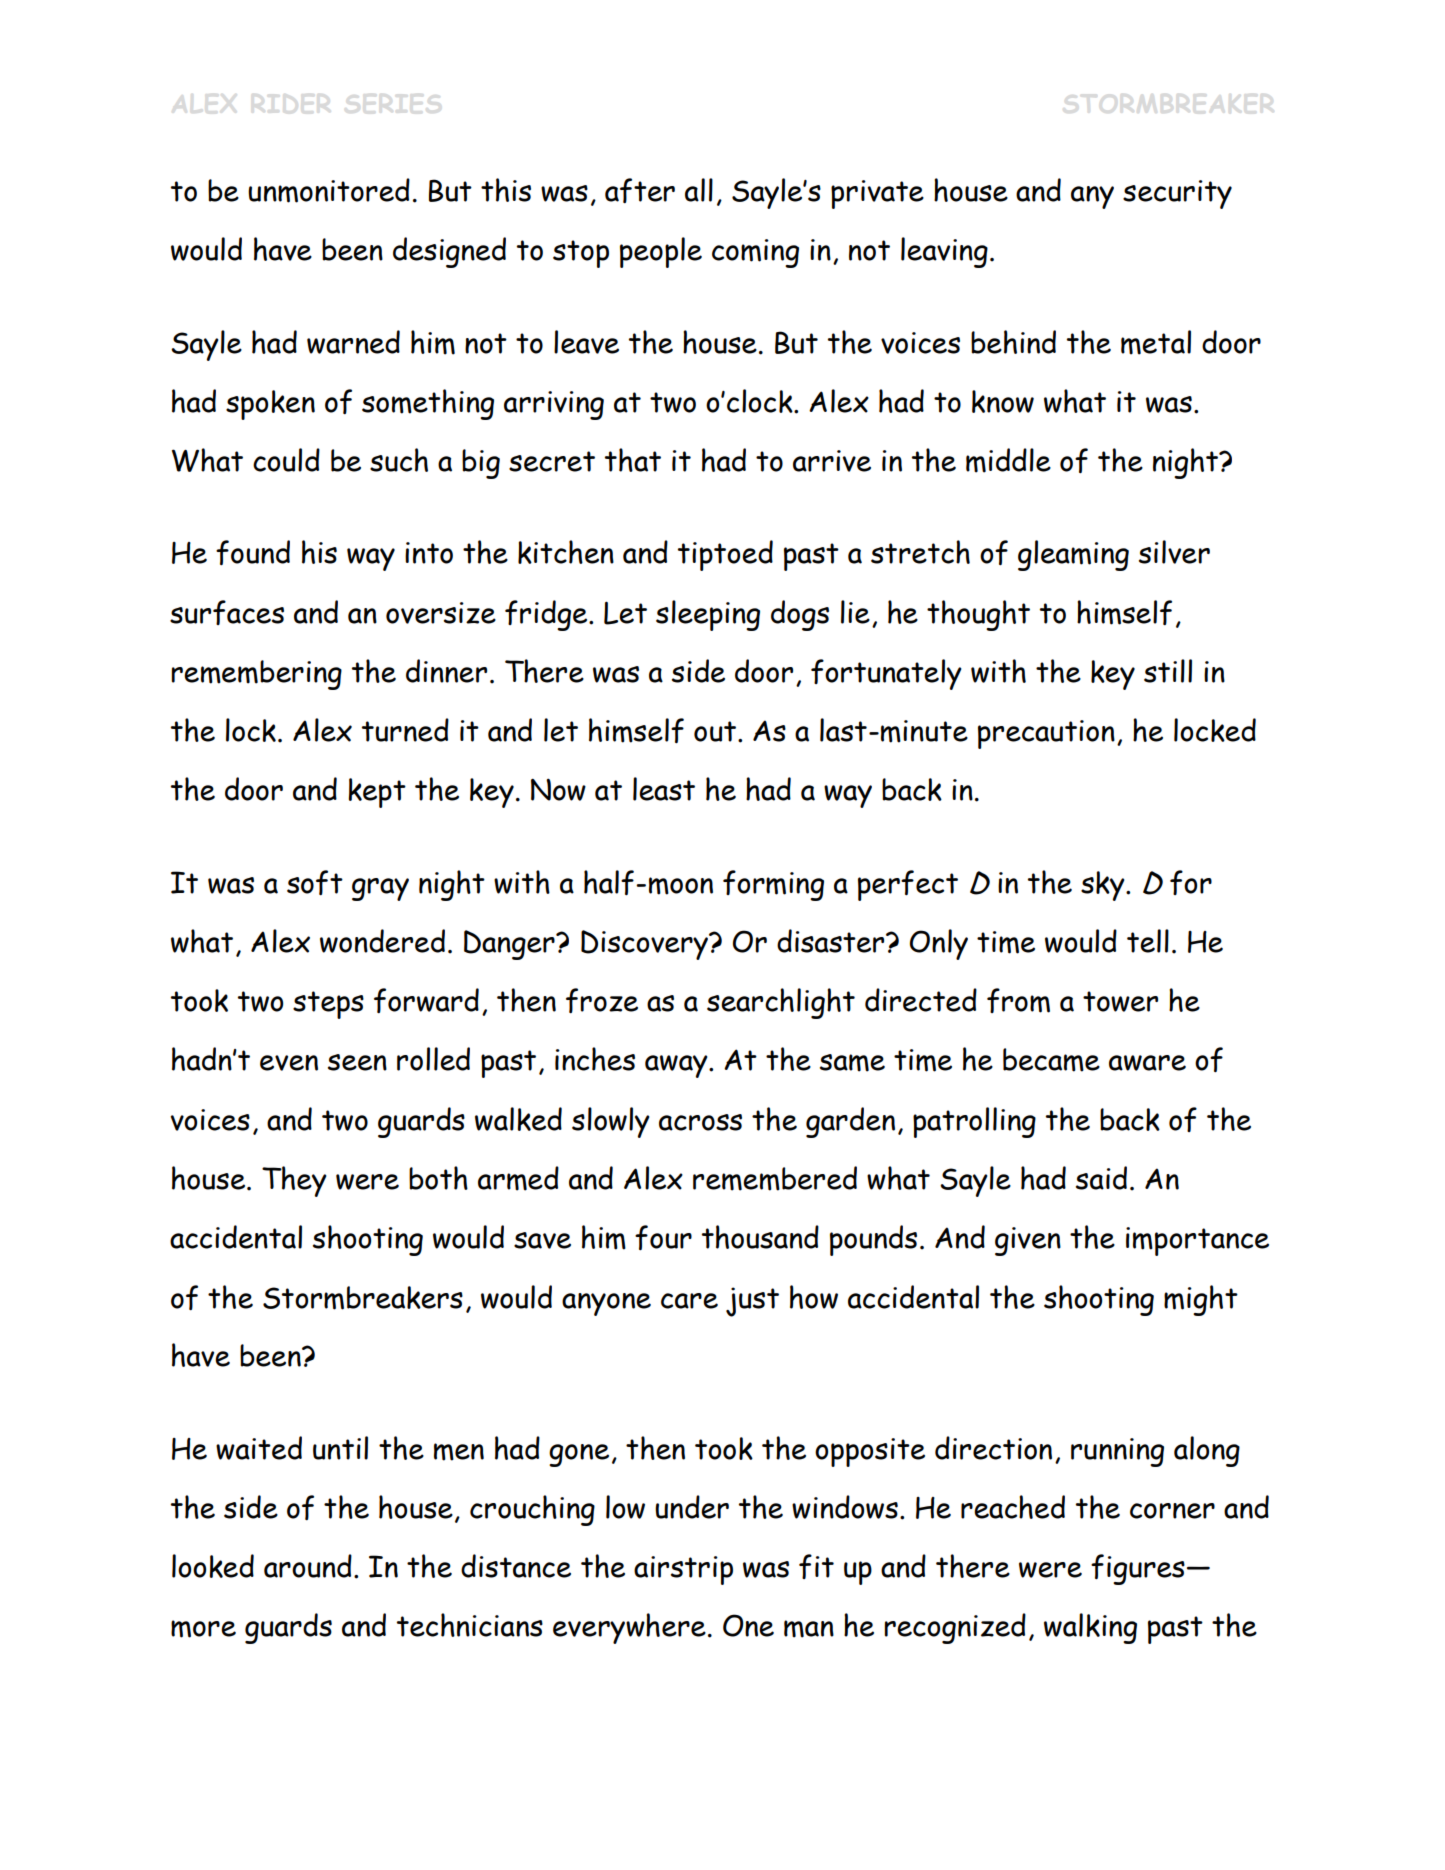 This screenshot has height=1870, width=1445. Describe the element at coordinates (1177, 194) in the screenshot. I see `security` at that location.
